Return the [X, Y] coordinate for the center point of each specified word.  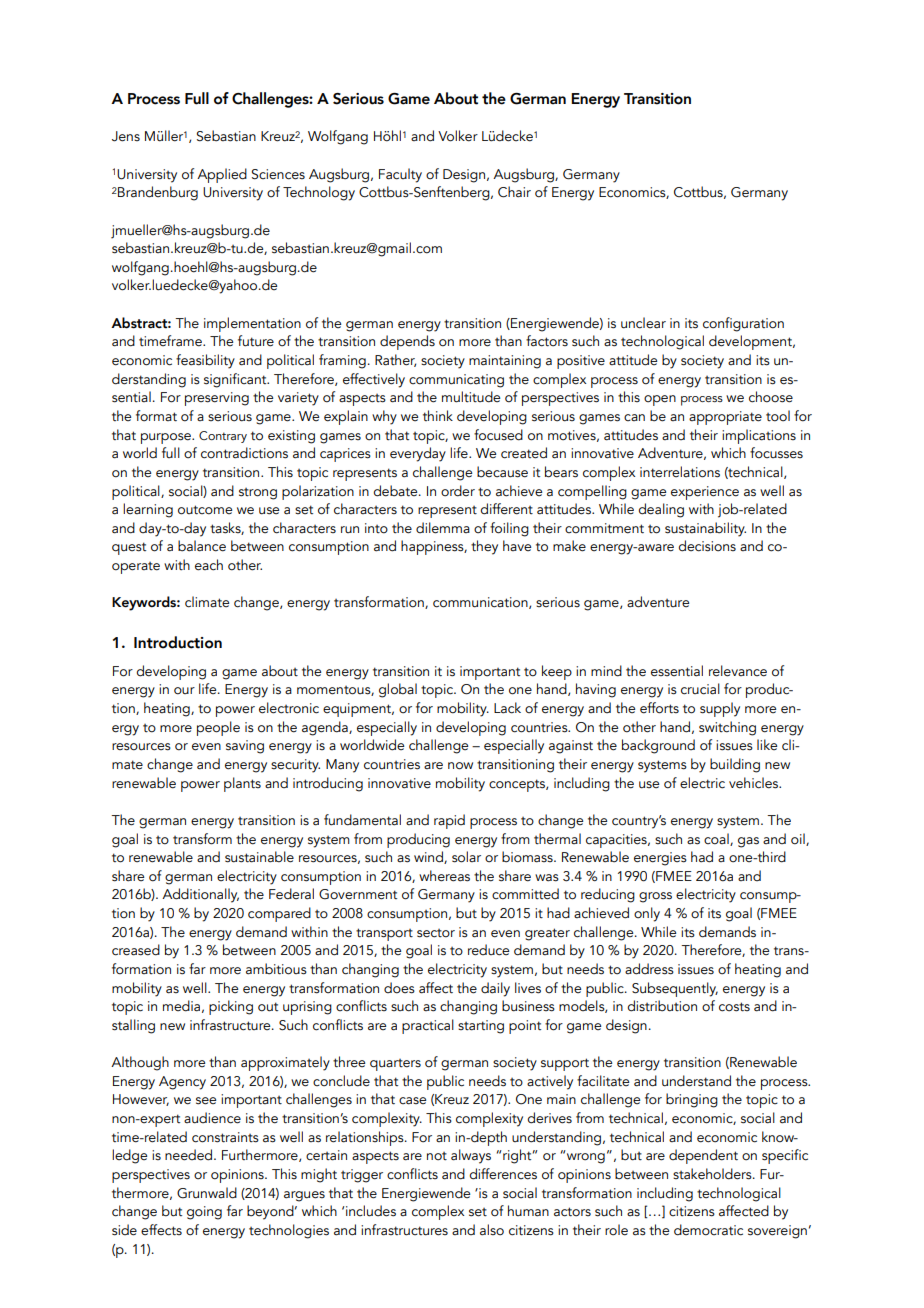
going [204, 1213]
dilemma [443, 528]
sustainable [259, 857]
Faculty [400, 175]
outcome [205, 510]
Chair [514, 192]
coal [717, 839]
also [492, 1230]
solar [466, 857]
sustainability [705, 529]
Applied [222, 175]
